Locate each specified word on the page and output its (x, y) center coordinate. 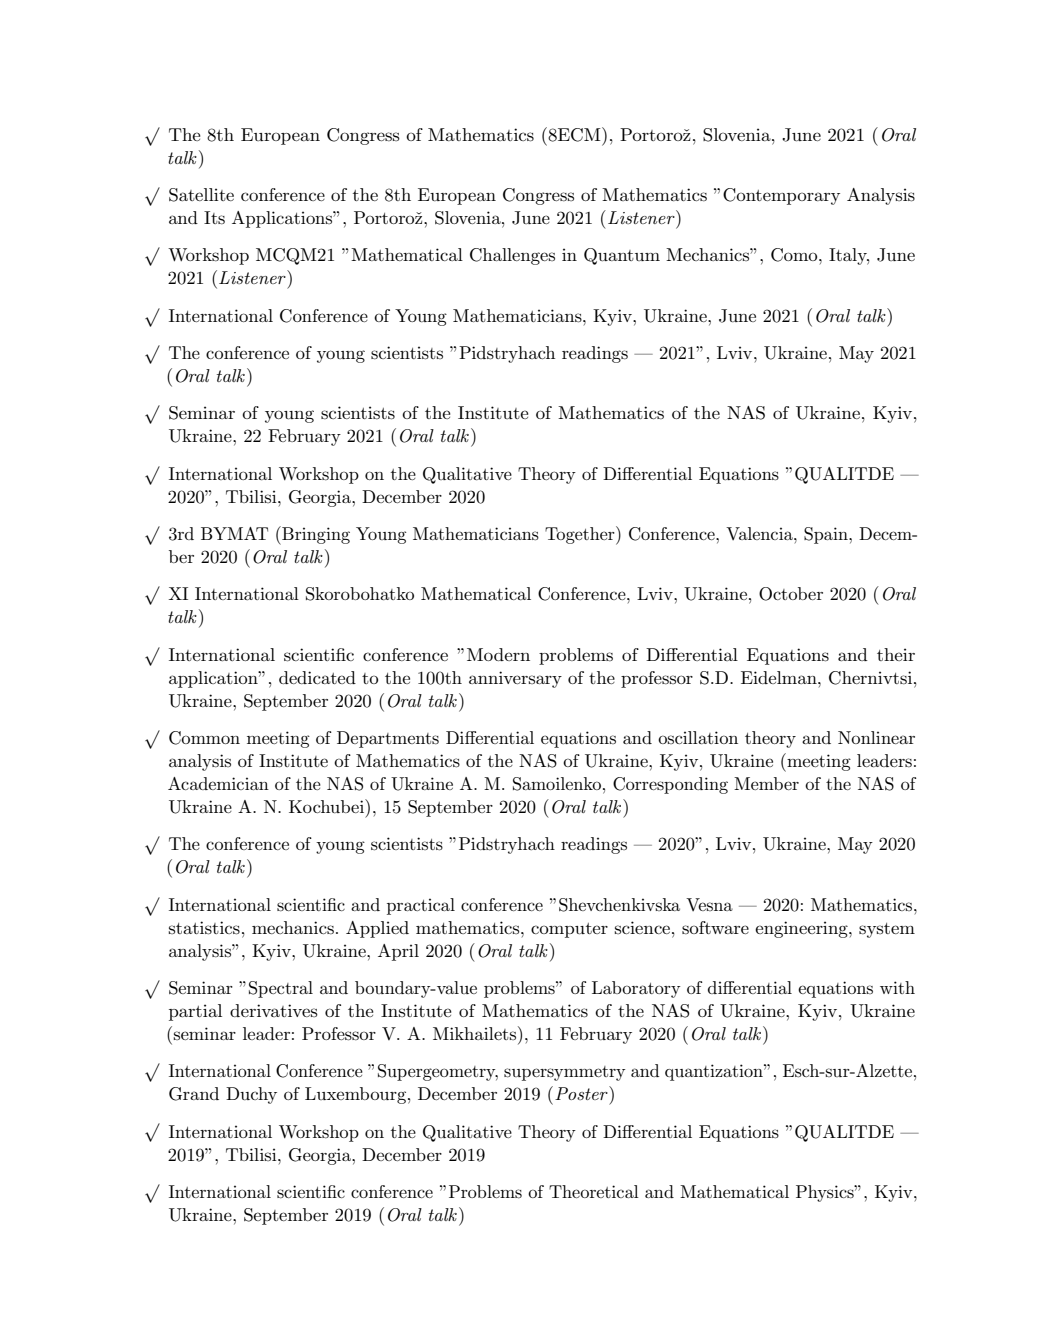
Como (795, 255)
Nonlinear (876, 737)
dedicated (317, 677)
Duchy (251, 1095)
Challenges (512, 256)
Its (214, 218)
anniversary (515, 679)
